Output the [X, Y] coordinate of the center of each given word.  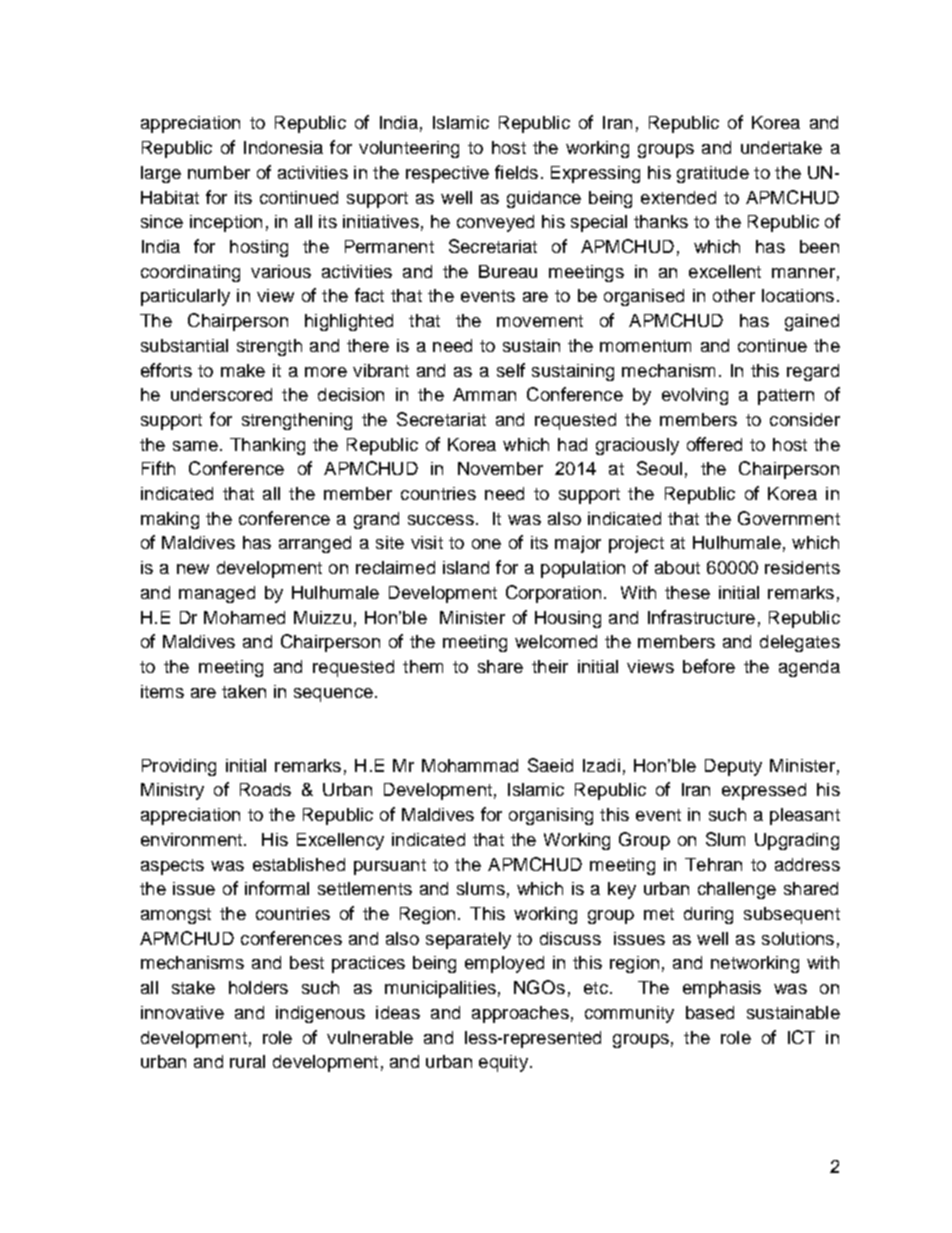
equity [503, 1063]
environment [193, 839]
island [466, 567]
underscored [221, 394]
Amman [484, 394]
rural [247, 1061]
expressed [764, 791]
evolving [695, 396]
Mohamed [244, 617]
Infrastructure [701, 617]
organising [551, 816]
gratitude [713, 174]
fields [516, 172]
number [219, 172]
